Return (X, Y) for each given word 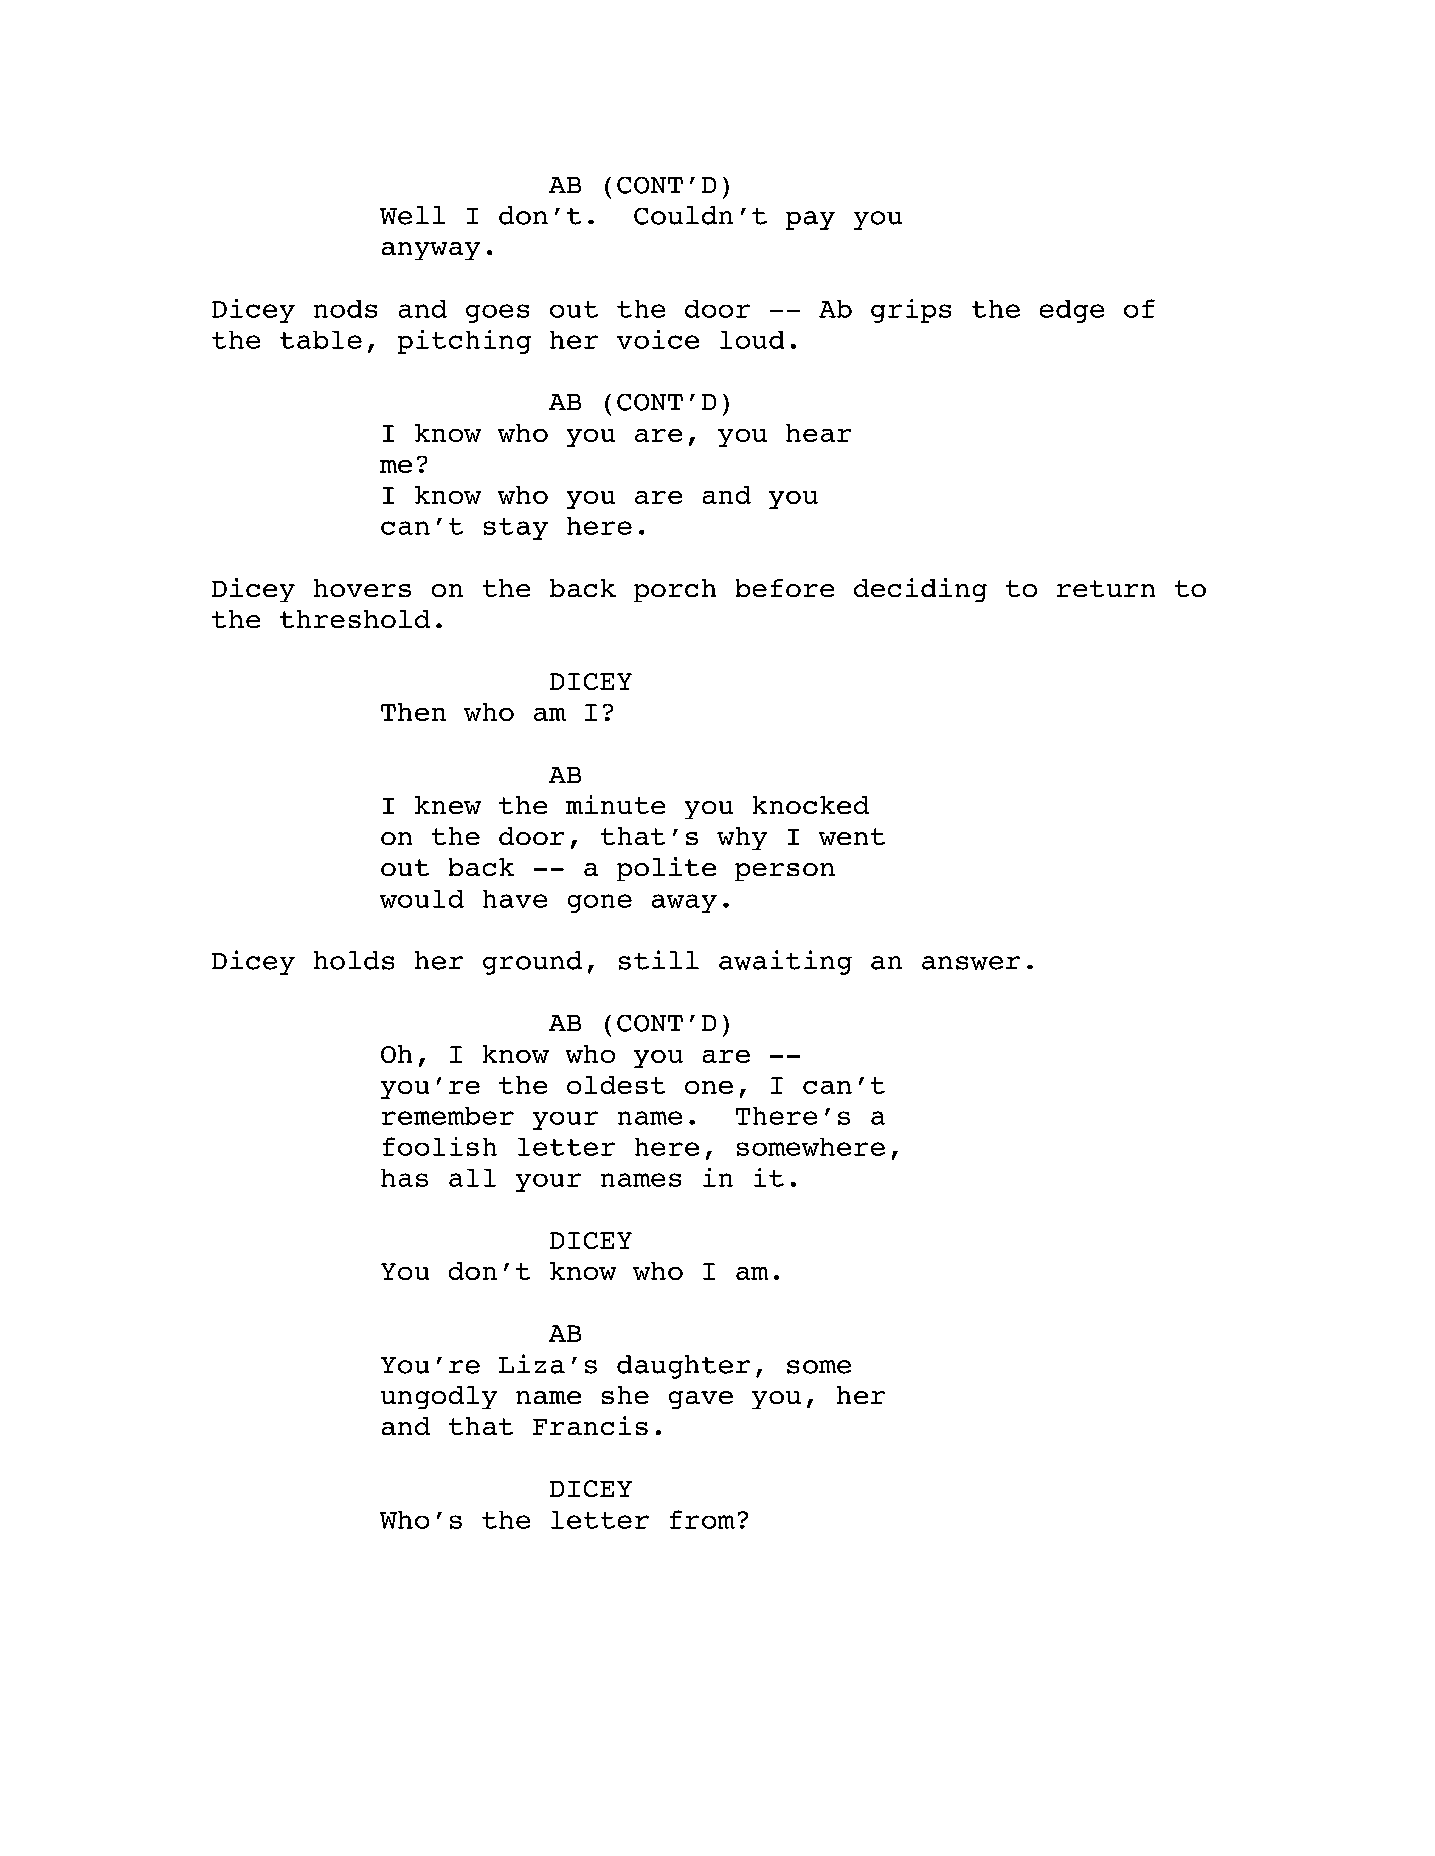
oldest (616, 1085)
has (404, 1178)
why (742, 838)
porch (675, 590)
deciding (920, 590)
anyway (431, 251)
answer (971, 963)
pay (810, 220)
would (422, 899)
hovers (362, 588)
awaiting (785, 962)
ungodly (439, 1397)
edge (1072, 311)
